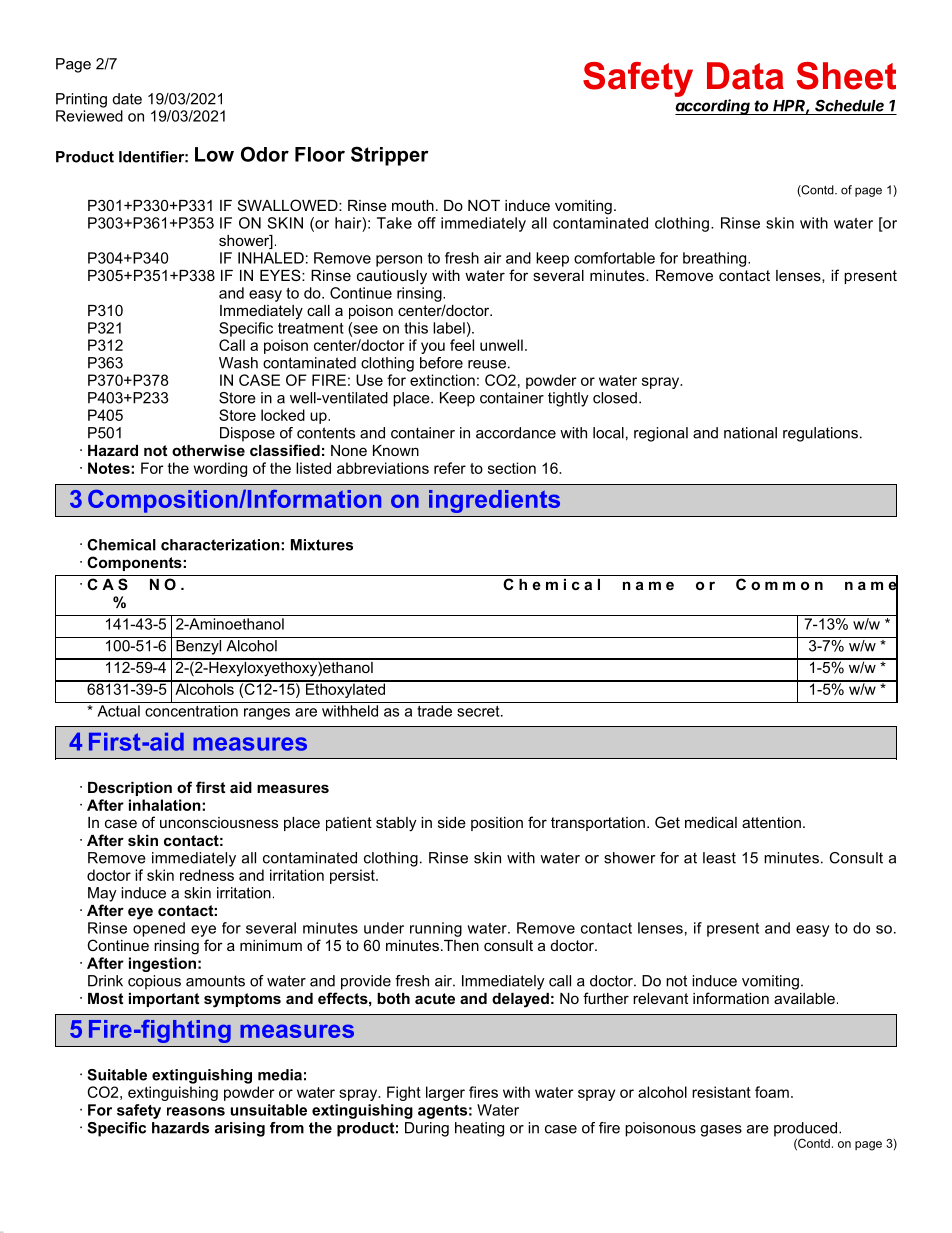 The width and height of the screenshot is (952, 1233). Describe the element at coordinates (714, 107) in the screenshot. I see `according` at that location.
